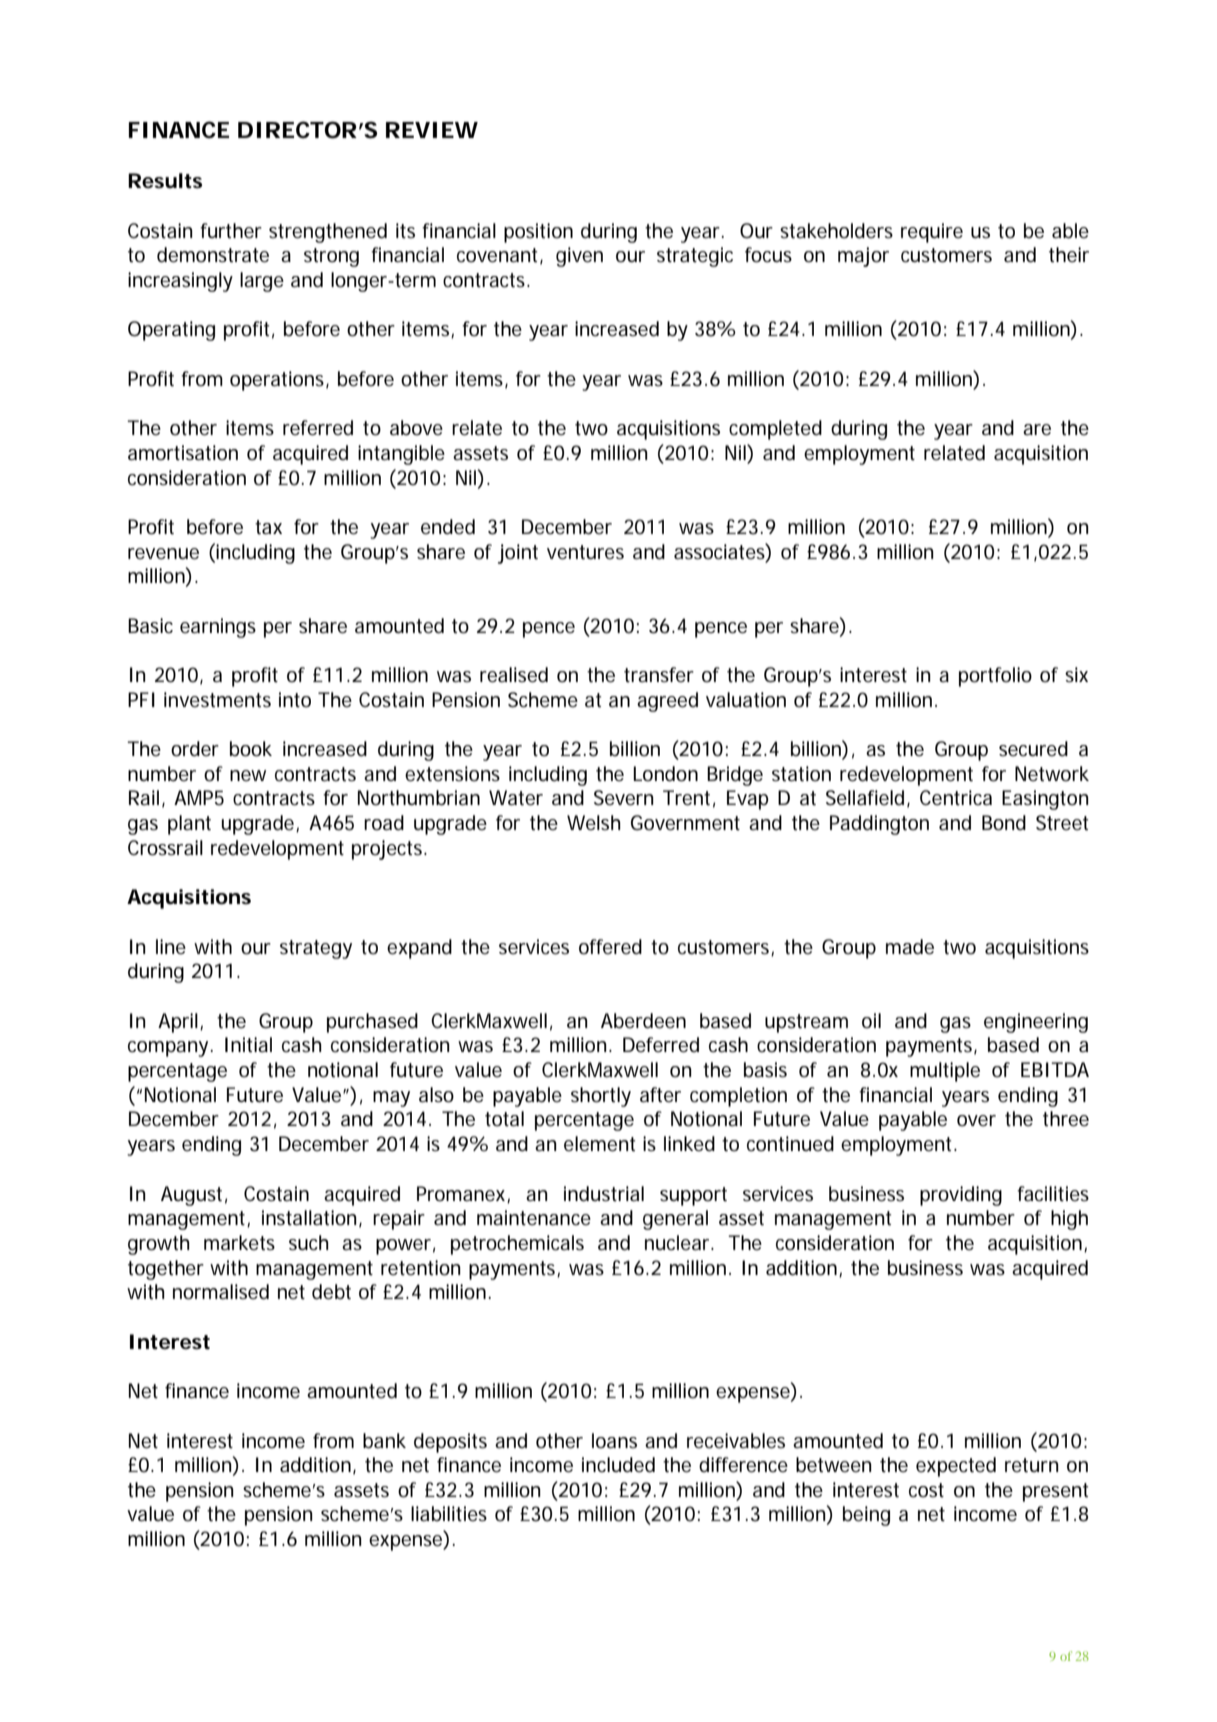 The height and width of the document is (1722, 1217). I want to click on bank, so click(384, 1441).
